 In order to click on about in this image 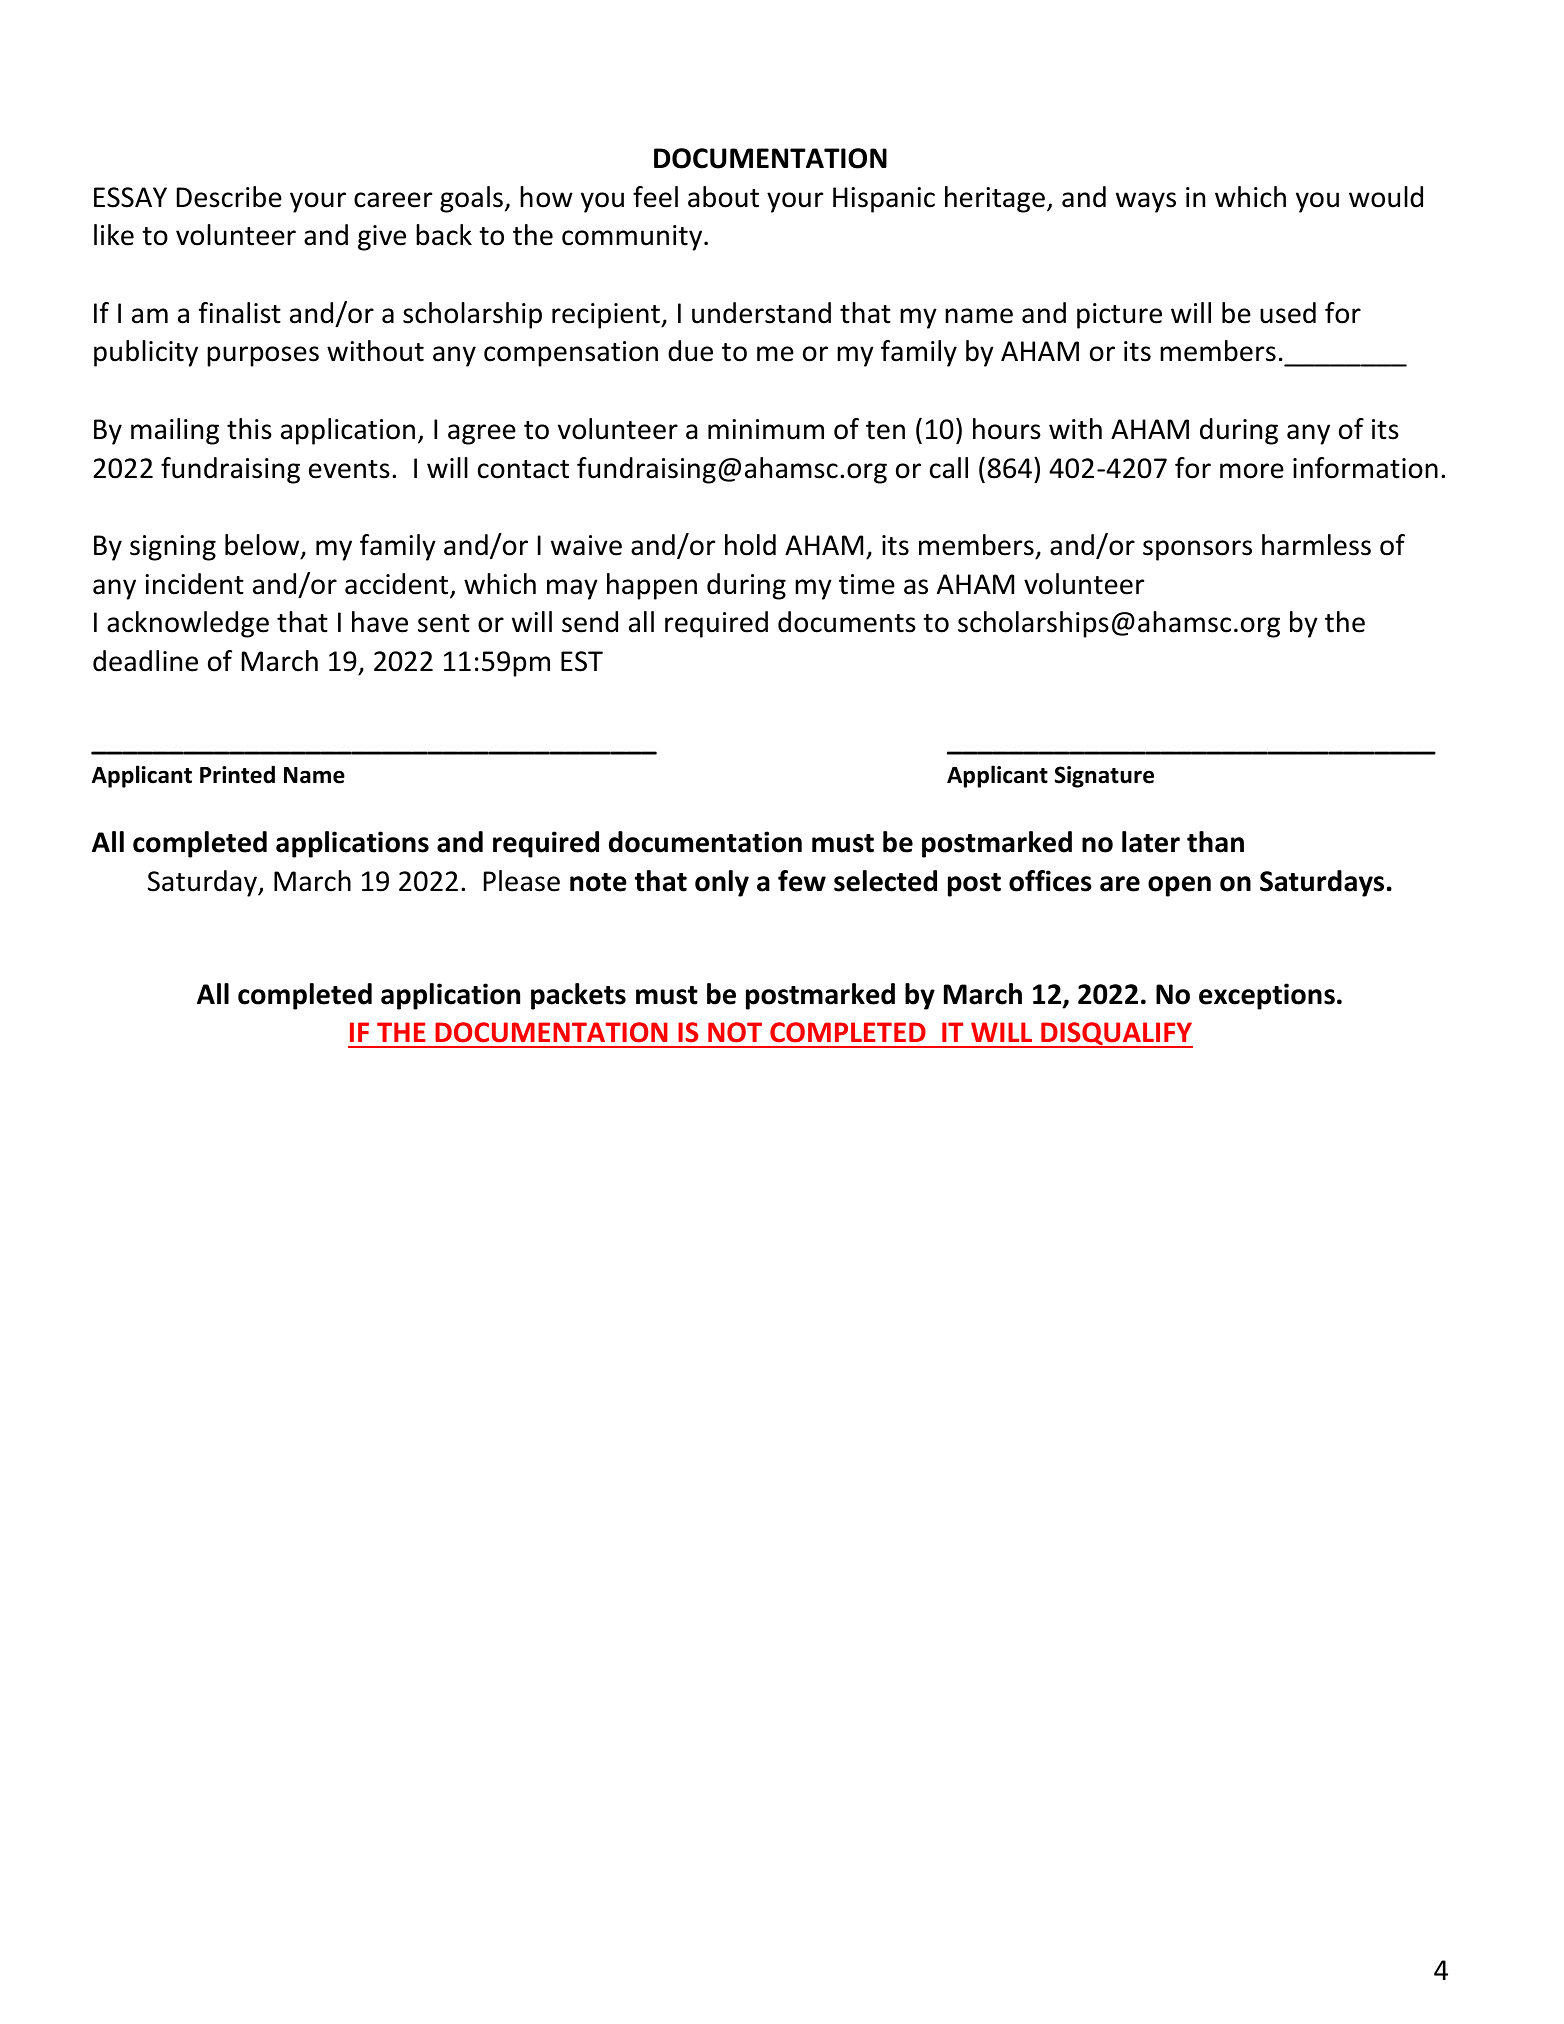, I will do `click(723, 197)`.
